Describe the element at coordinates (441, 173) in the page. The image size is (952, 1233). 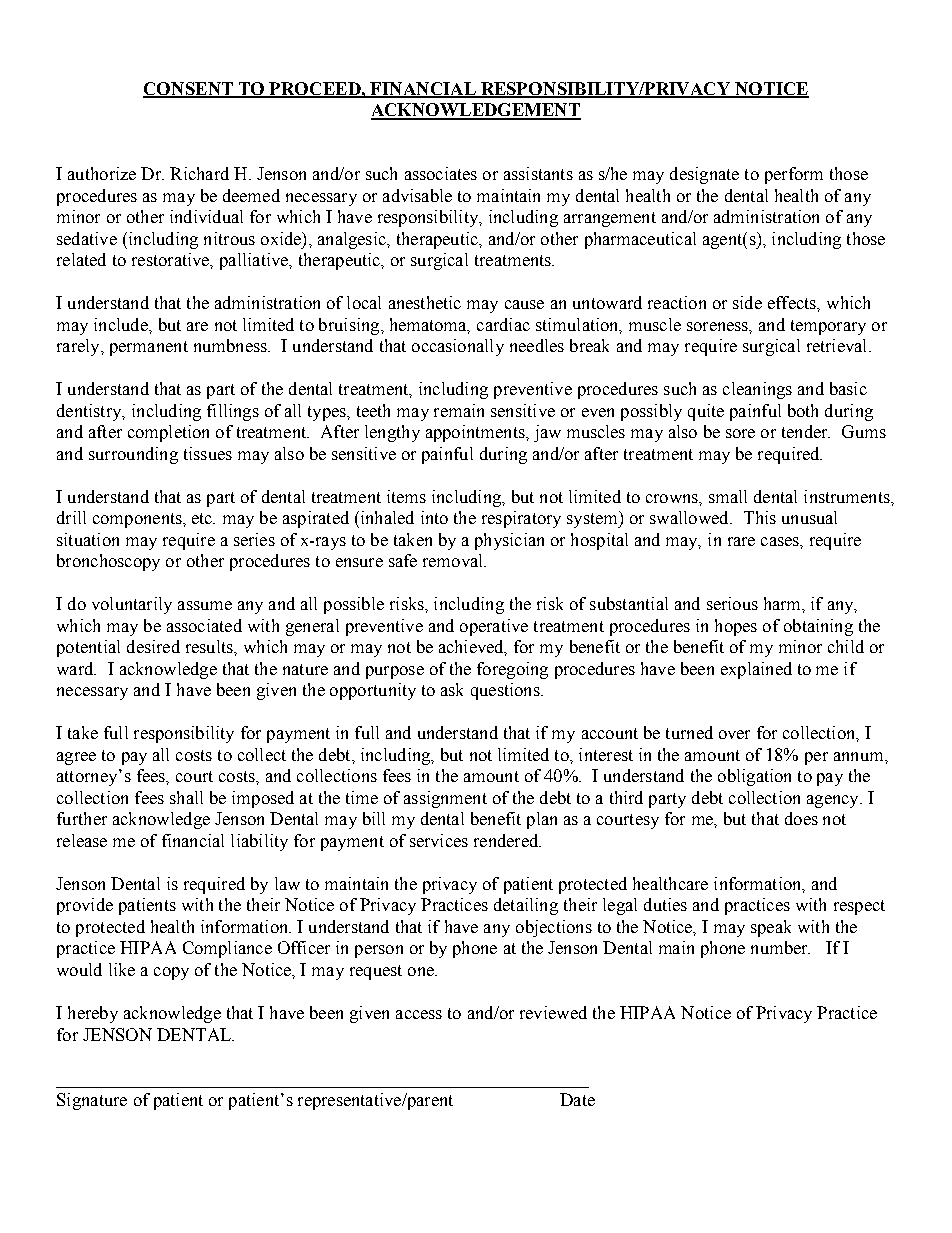
I see `associates` at that location.
